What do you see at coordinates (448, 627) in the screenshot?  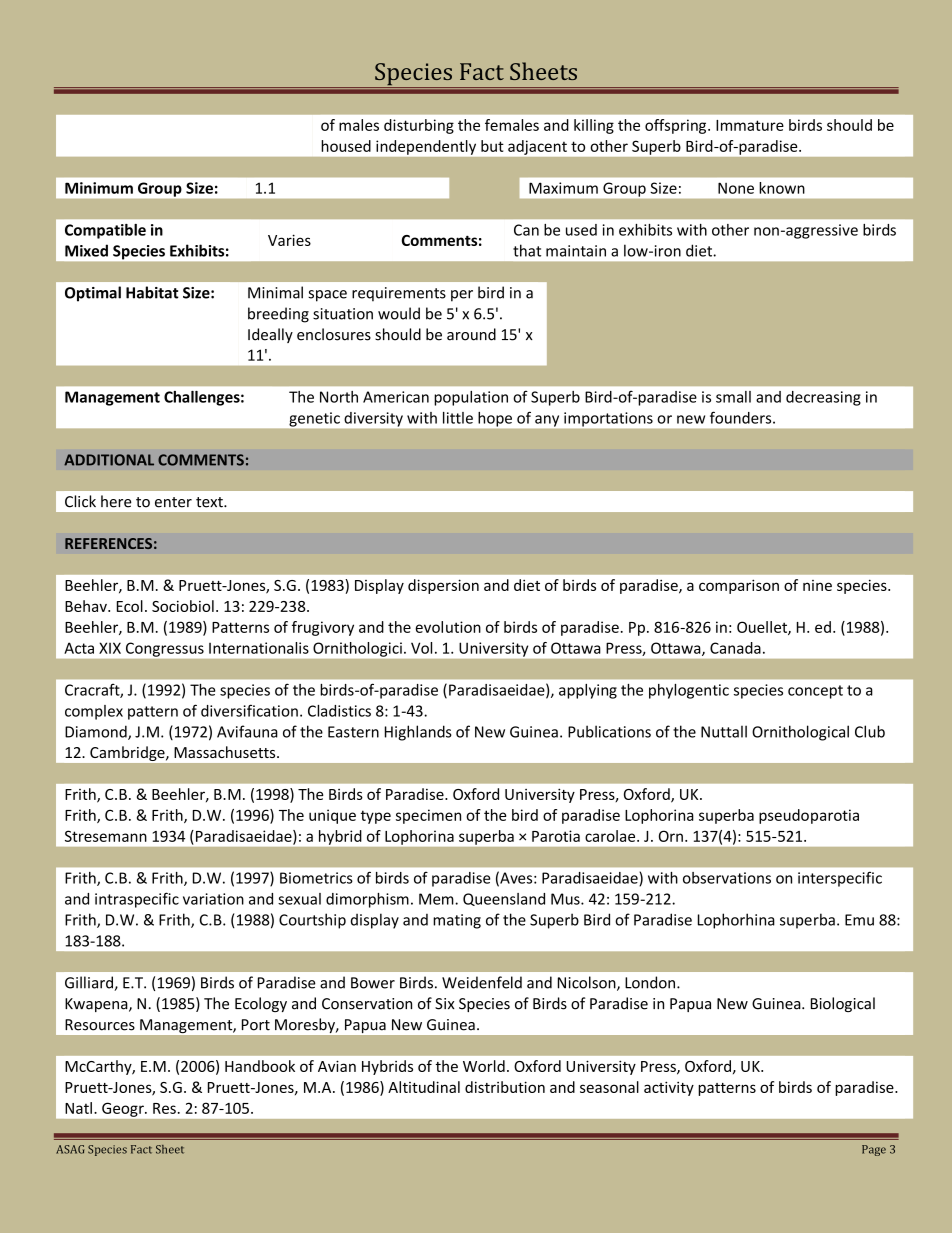 I see `evolution` at bounding box center [448, 627].
